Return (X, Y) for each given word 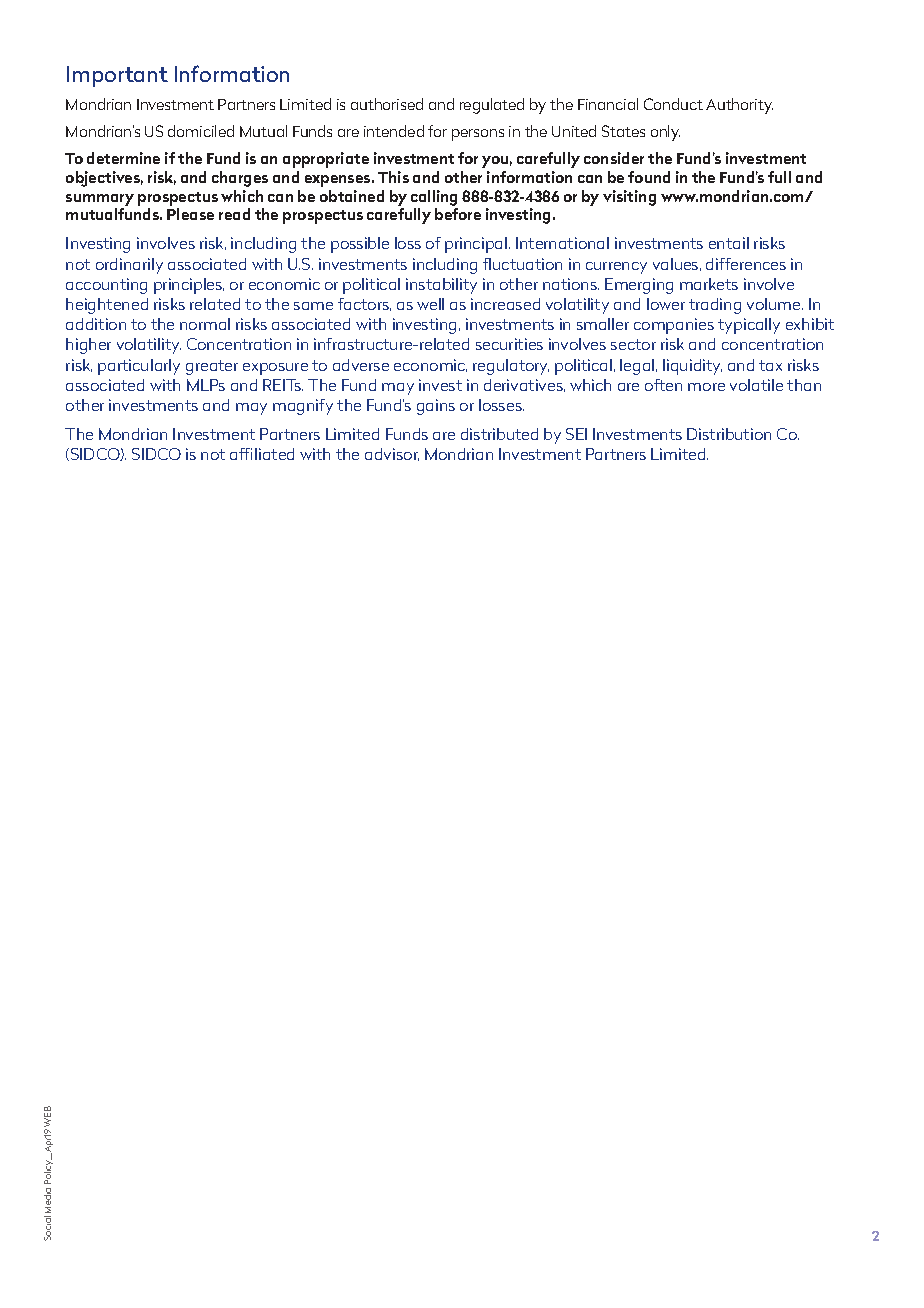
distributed (499, 434)
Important (117, 76)
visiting (629, 198)
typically (749, 326)
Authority (739, 106)
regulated (492, 106)
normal (205, 324)
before (458, 214)
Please (190, 214)
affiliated (262, 454)
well (430, 304)
